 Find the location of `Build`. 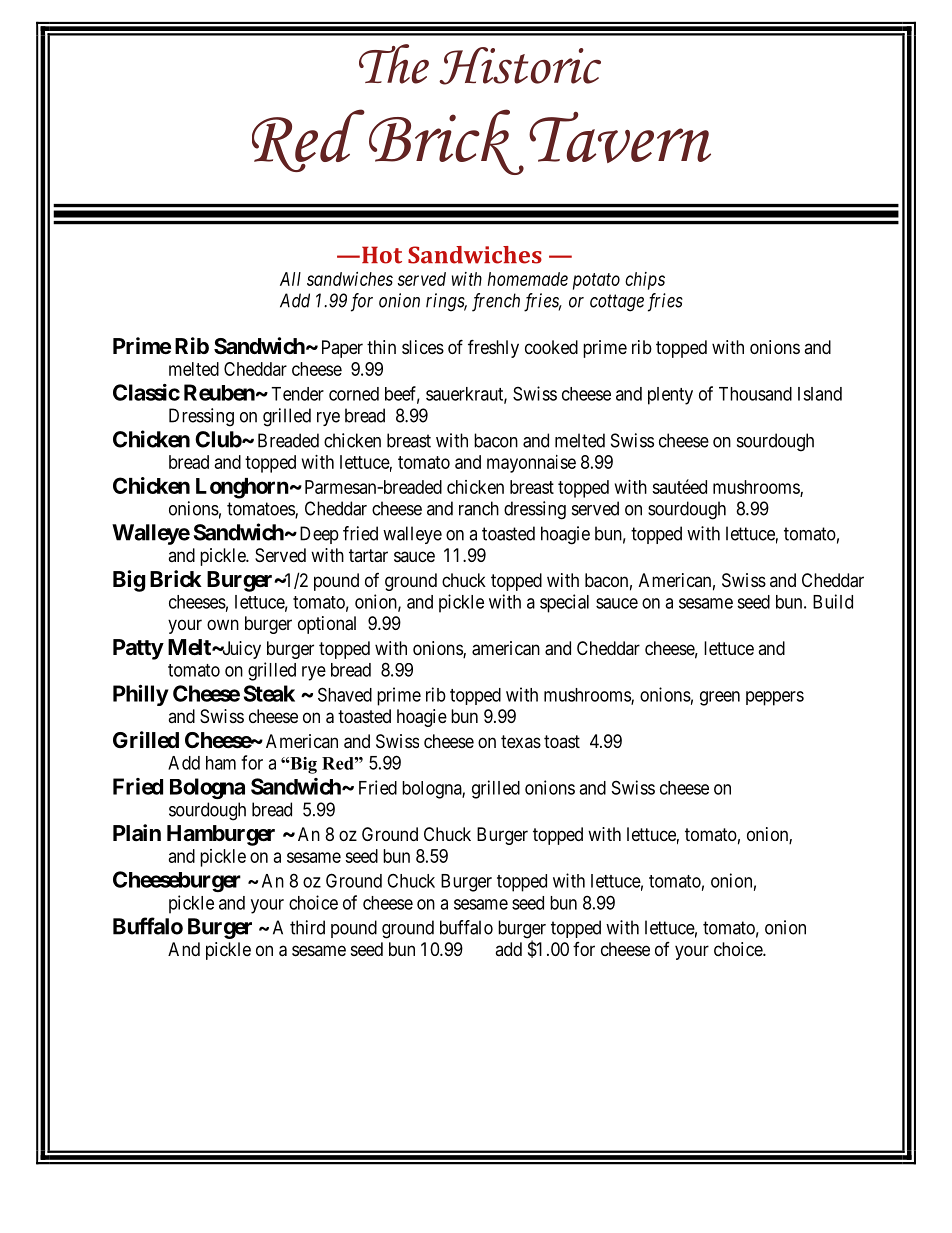

Build is located at coordinates (833, 601).
